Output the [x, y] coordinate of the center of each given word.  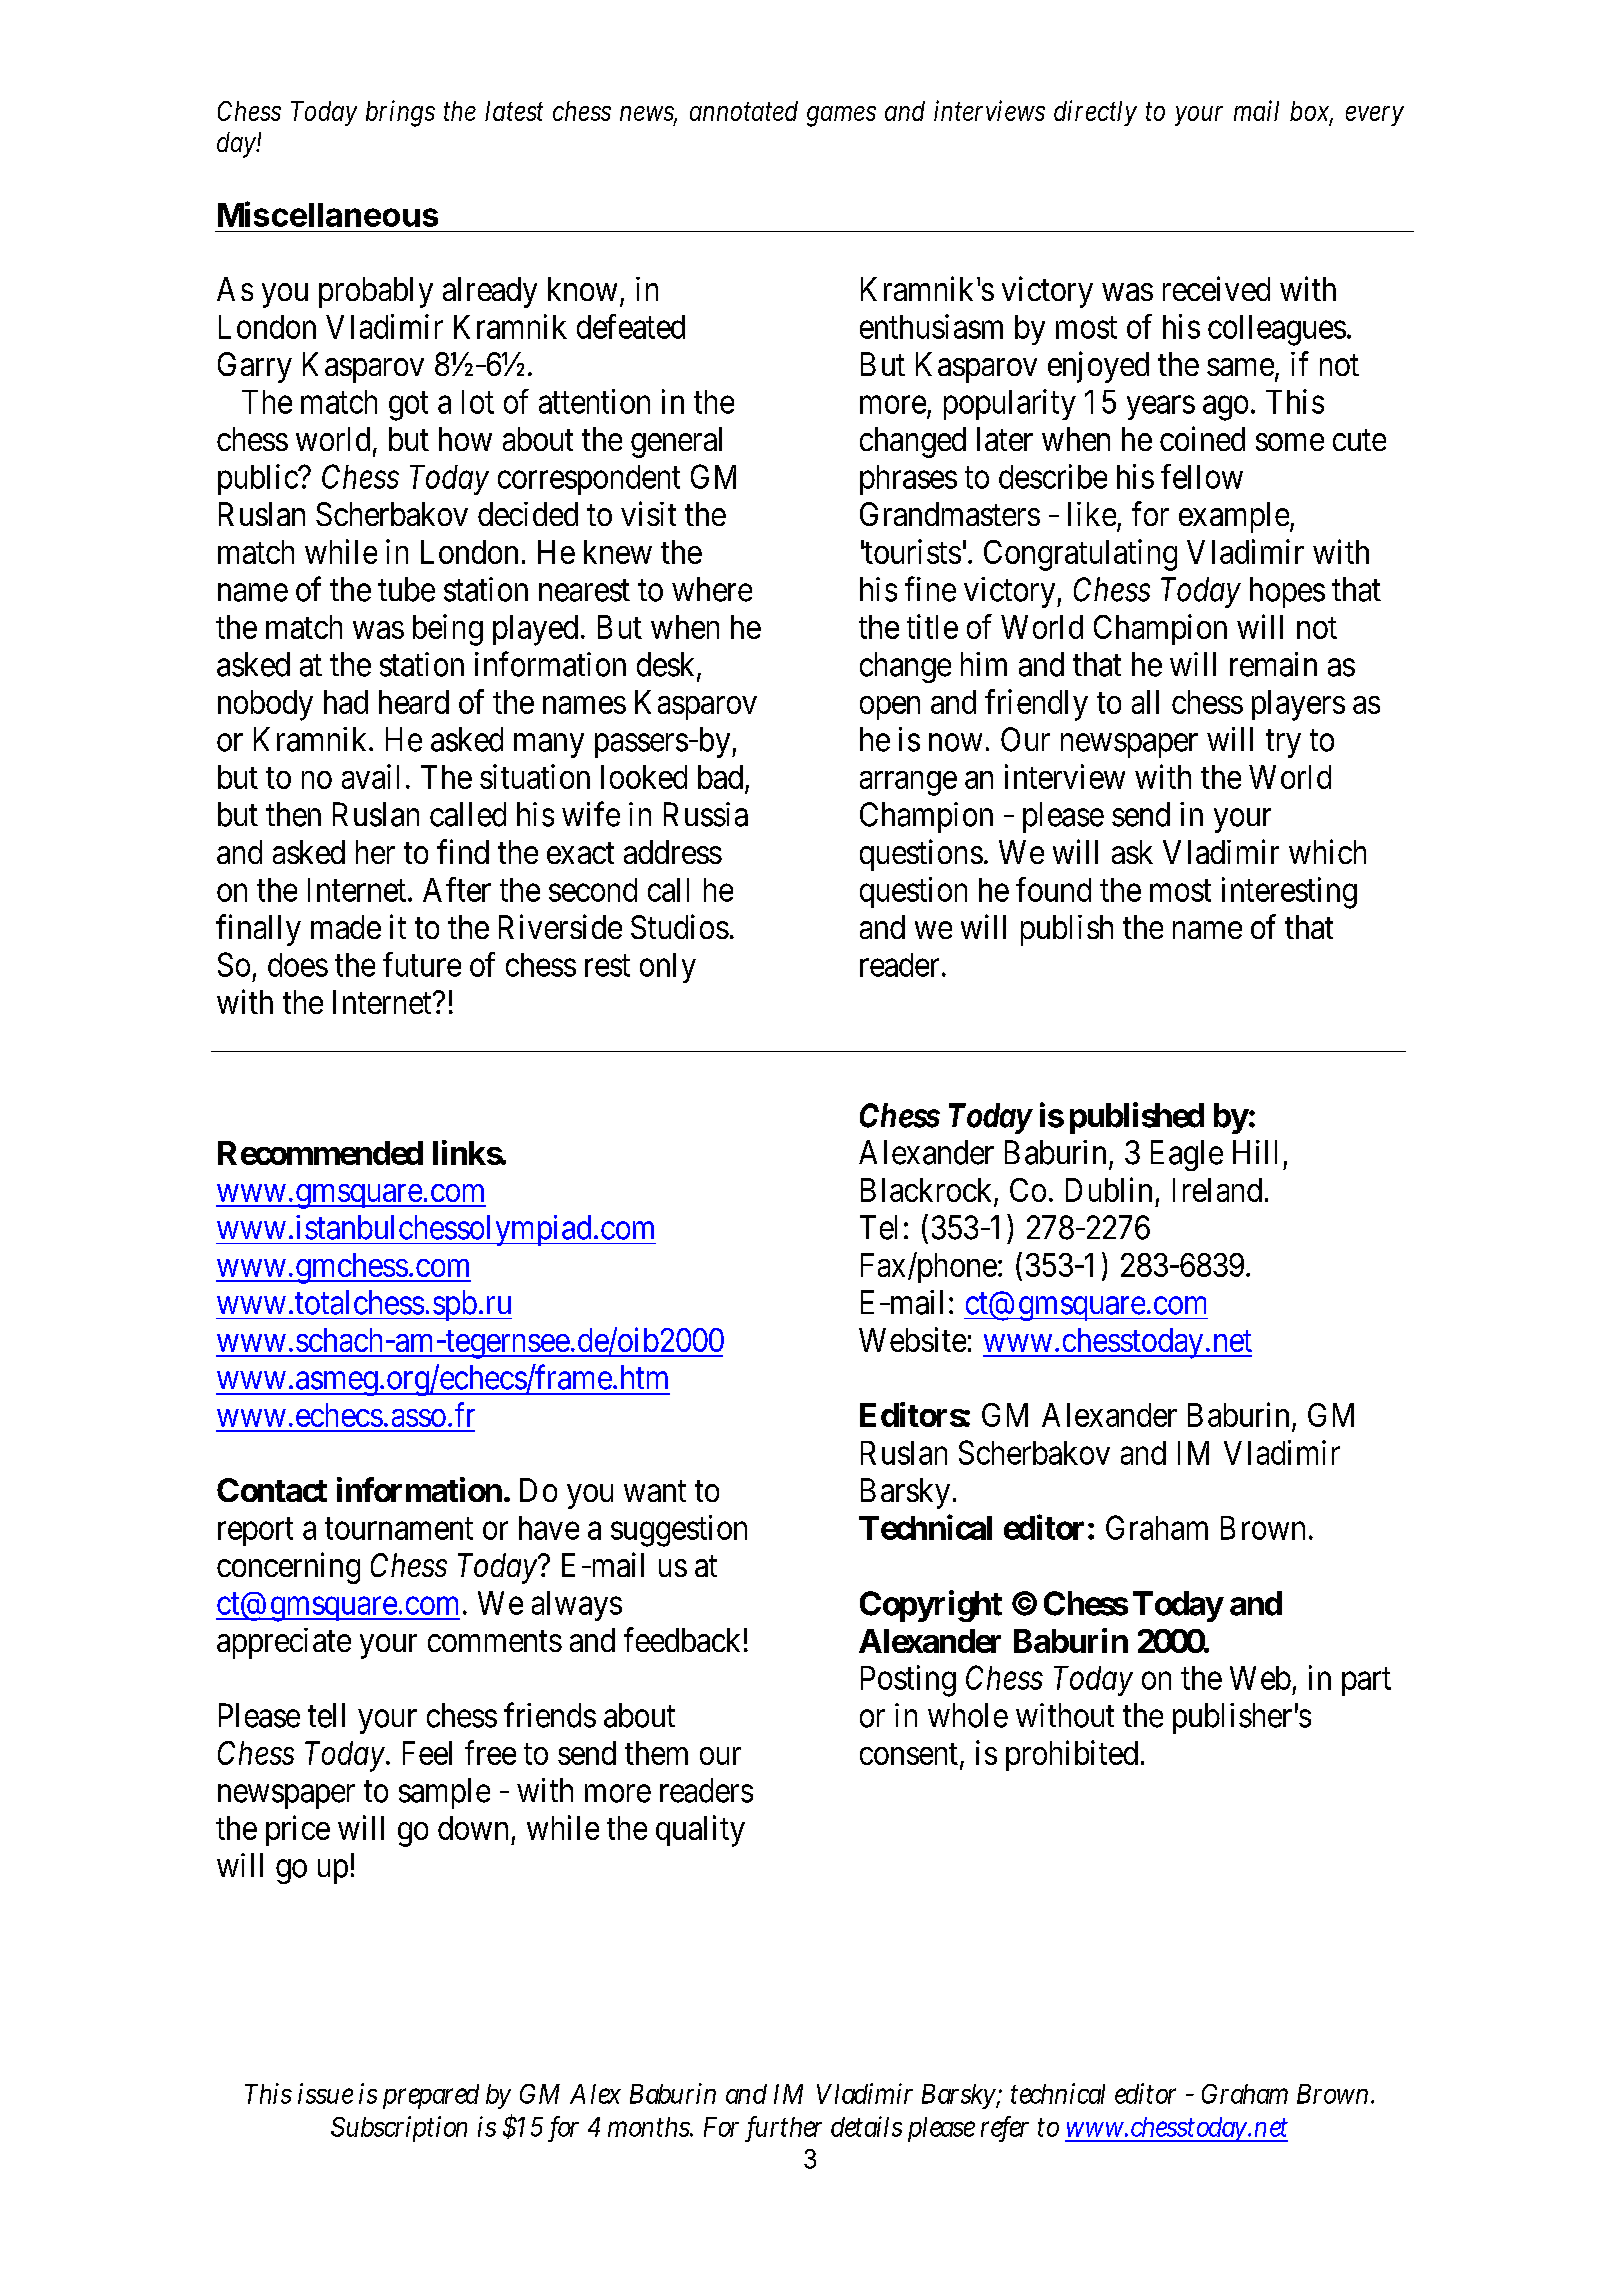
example [1234, 517]
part [1366, 1682]
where [712, 589]
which [1327, 851]
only [668, 968]
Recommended [320, 1153]
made [346, 927]
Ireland [1217, 1190]
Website [912, 1339]
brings [400, 113]
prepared [431, 2096]
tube [406, 589]
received [1216, 288]
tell [326, 1715]
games [841, 116]
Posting [908, 1681]
